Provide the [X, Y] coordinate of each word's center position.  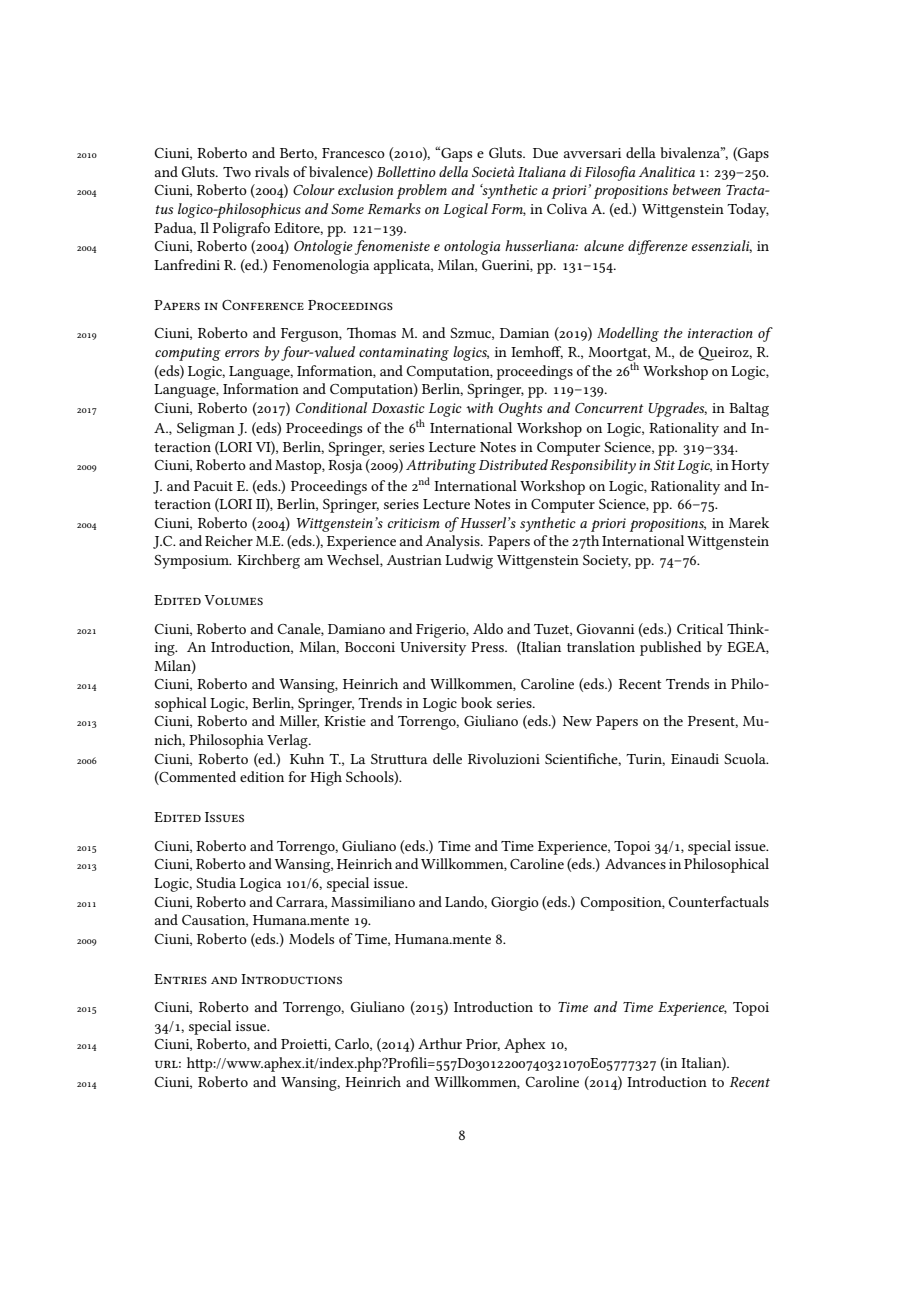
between [696, 189]
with [479, 407]
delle [447, 758]
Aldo [488, 628]
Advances [635, 863]
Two [237, 172]
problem [422, 191]
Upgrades [677, 409]
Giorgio [515, 904]
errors [242, 353]
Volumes [233, 600]
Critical [700, 628]
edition [262, 776]
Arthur [440, 1043]
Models [311, 938]
